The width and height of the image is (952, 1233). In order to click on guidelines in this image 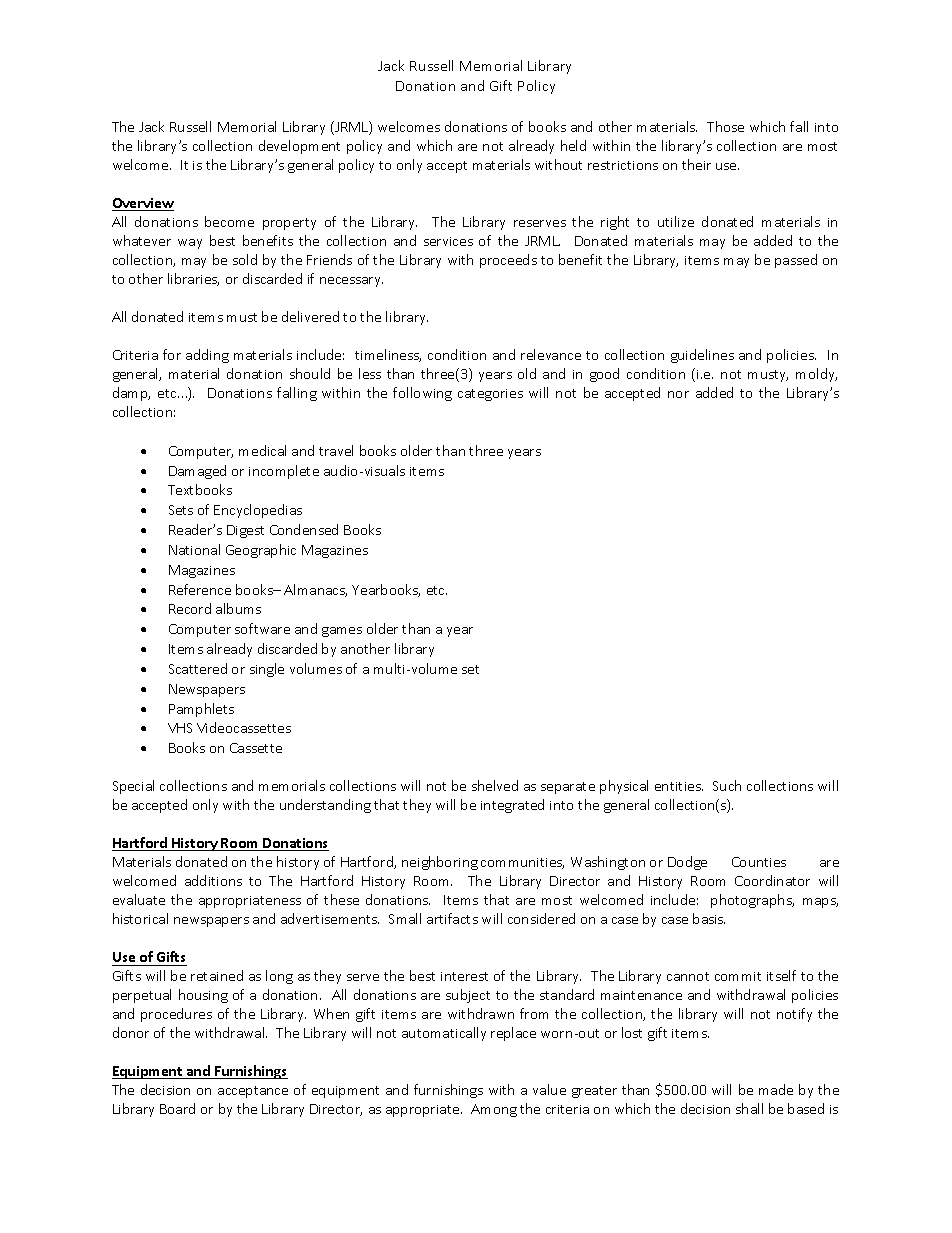, I will do `click(702, 356)`.
